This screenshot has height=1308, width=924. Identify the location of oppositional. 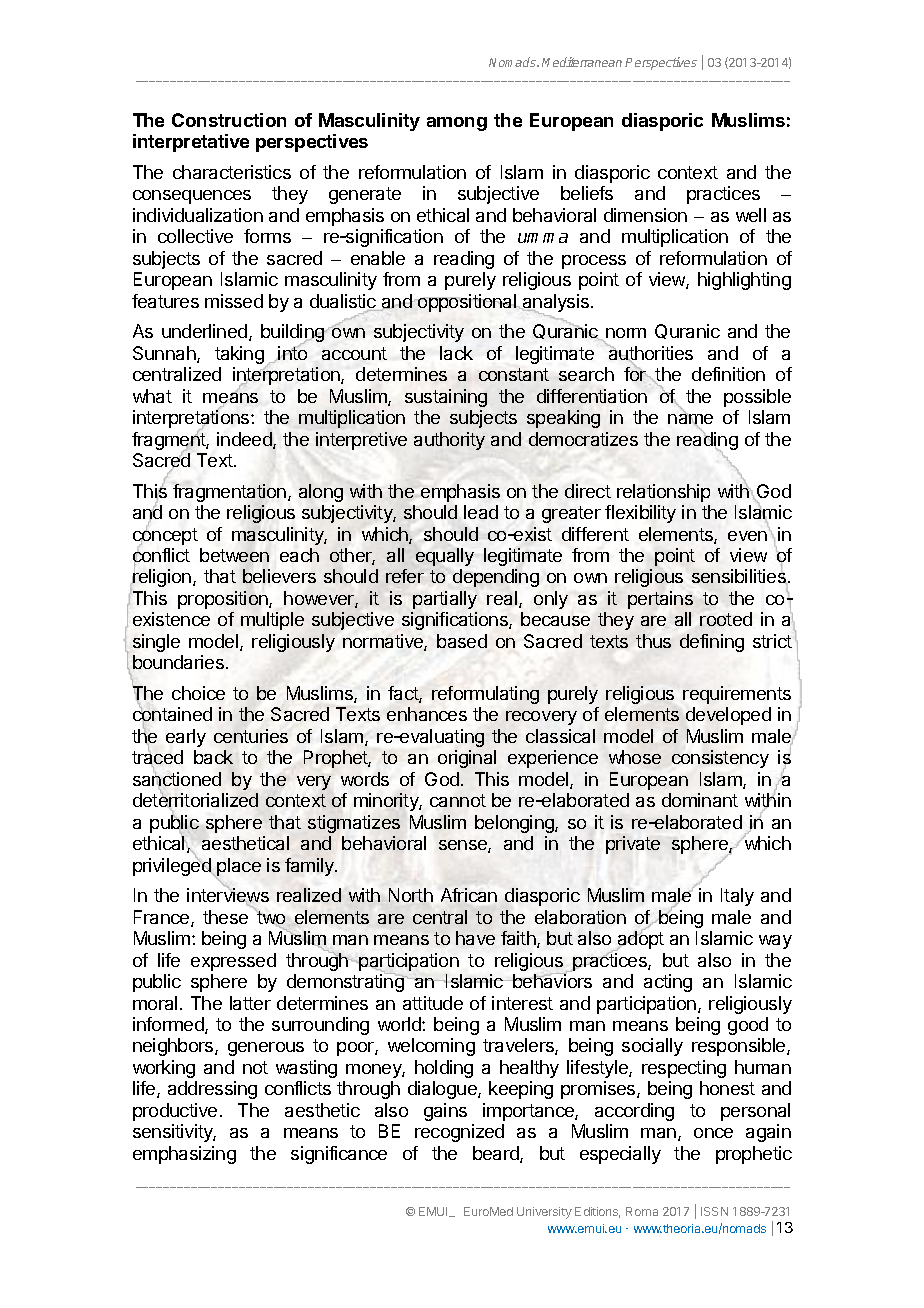
(467, 303).
